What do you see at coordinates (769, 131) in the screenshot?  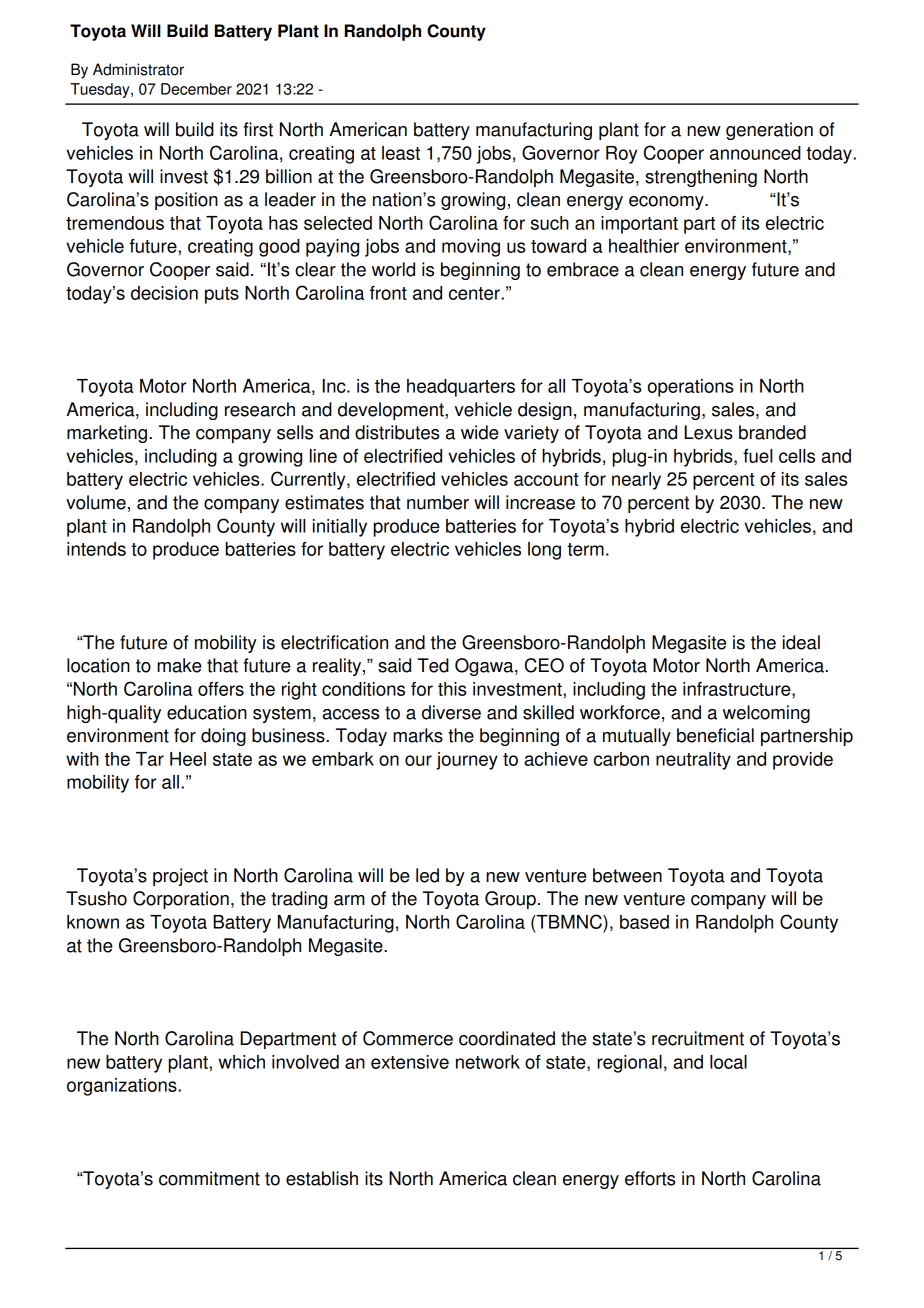 I see `generation` at bounding box center [769, 131].
